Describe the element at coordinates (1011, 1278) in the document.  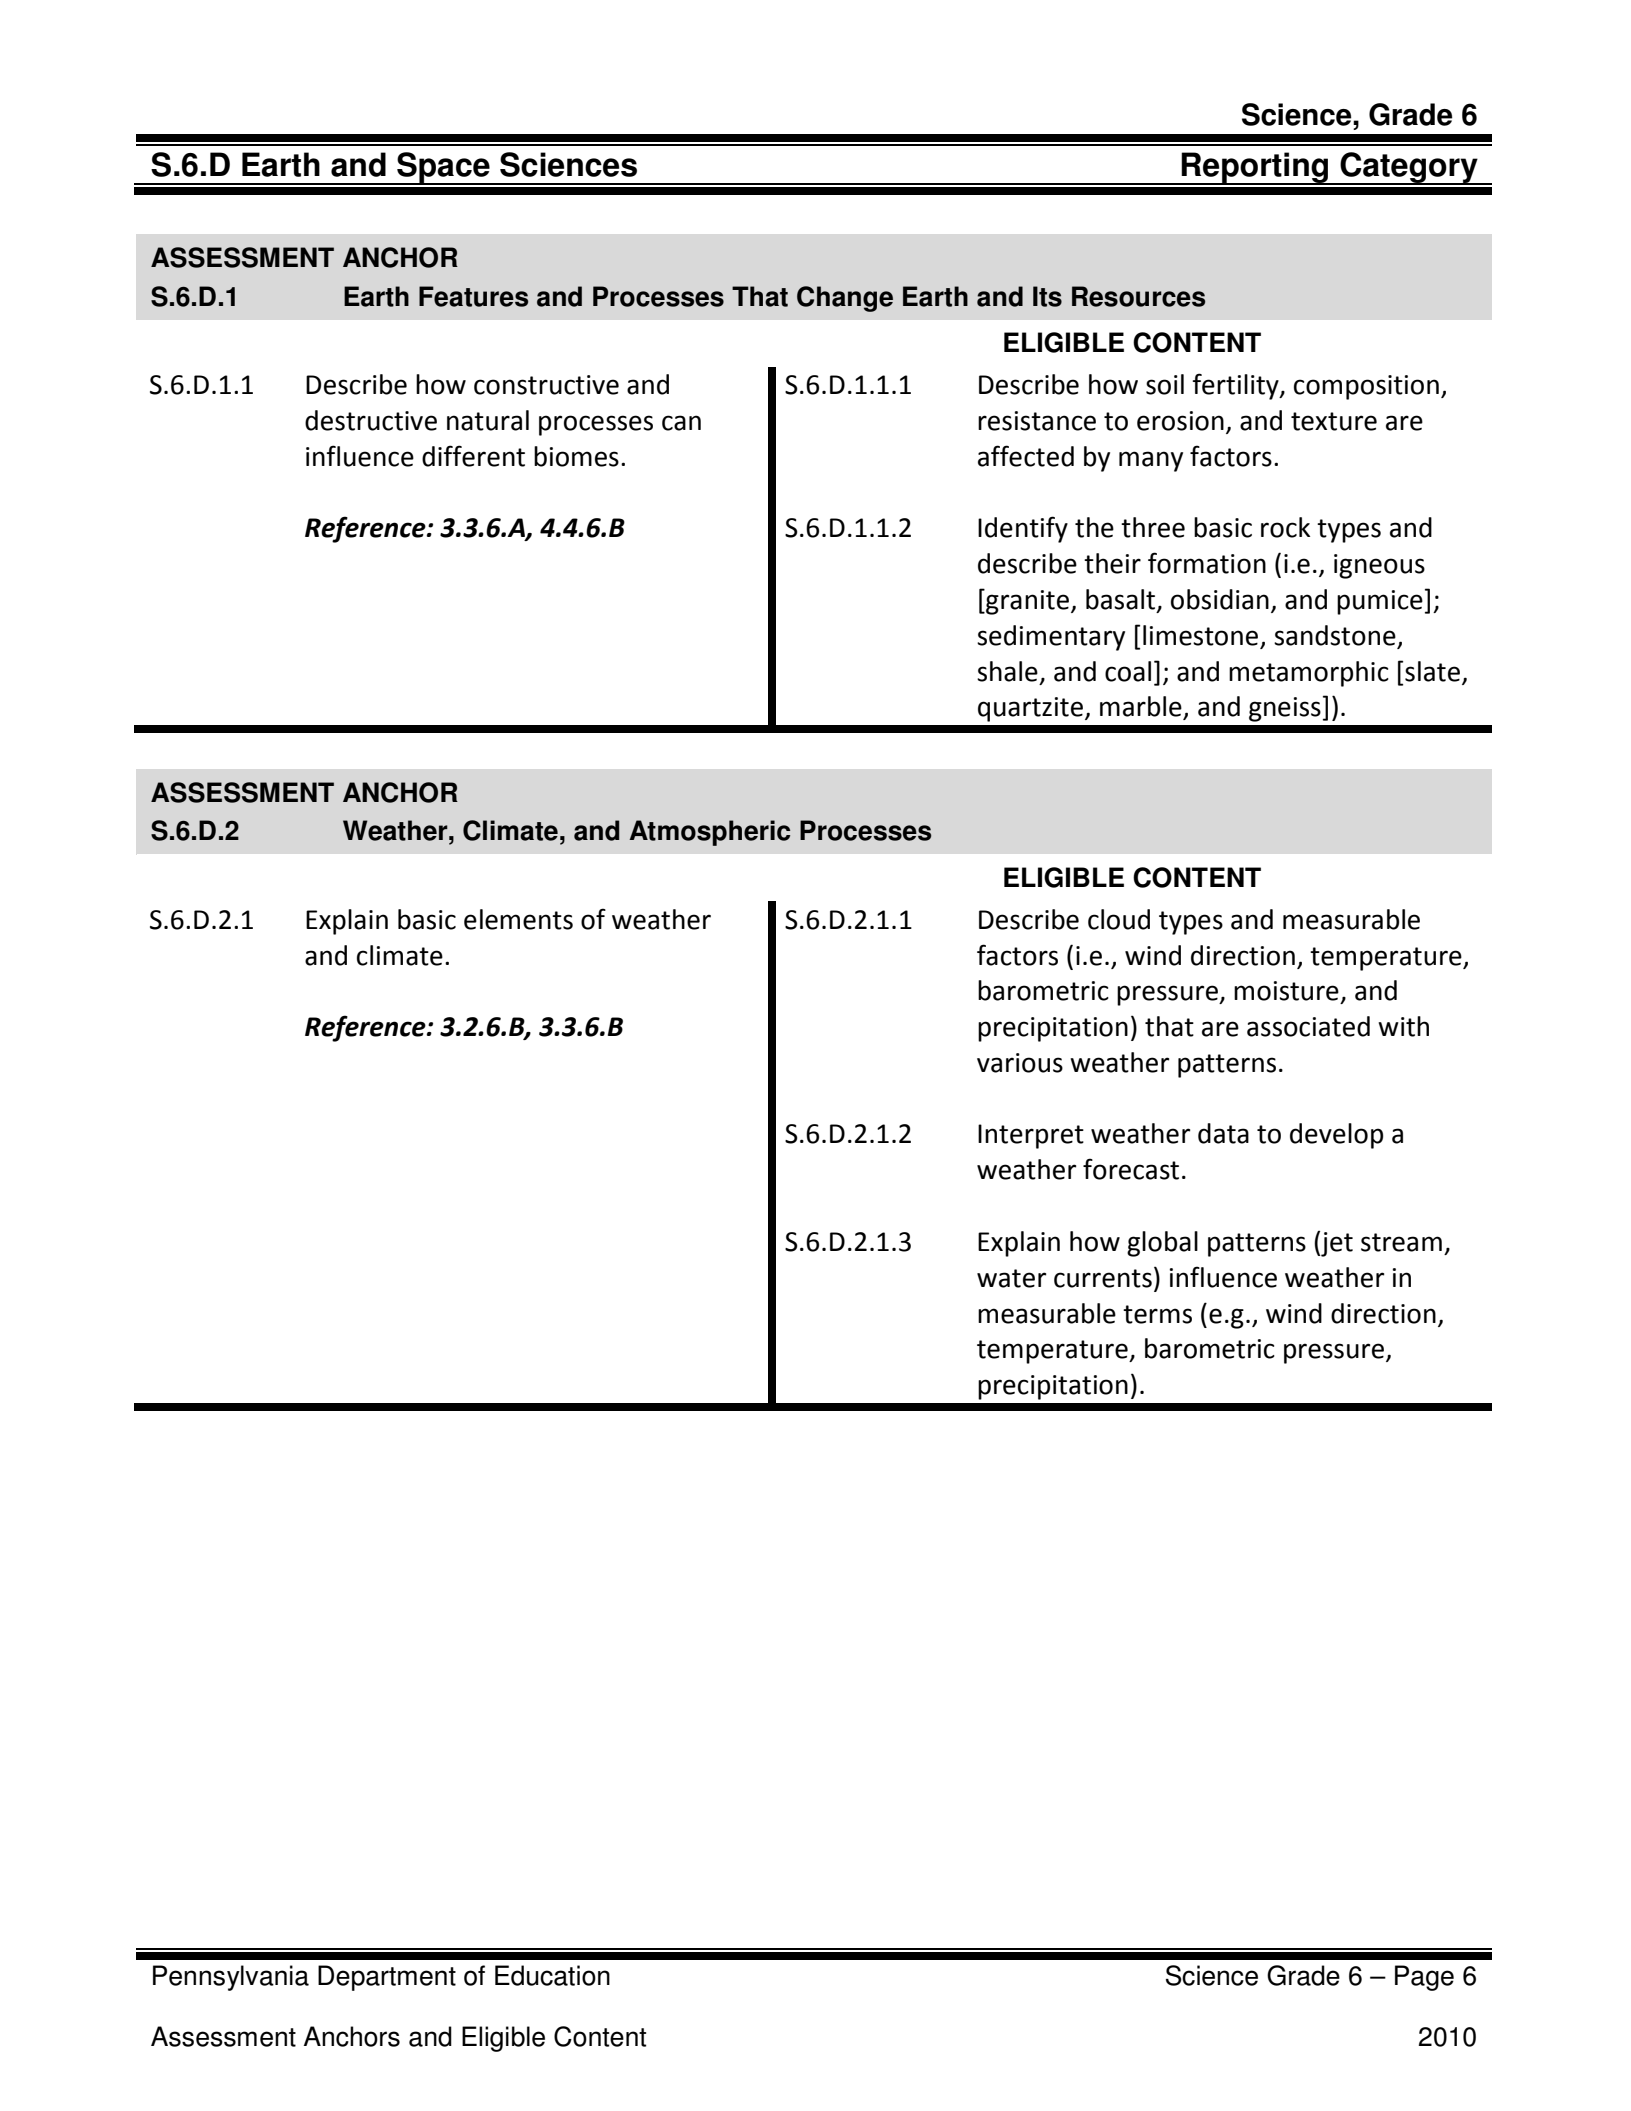
I see `water` at that location.
